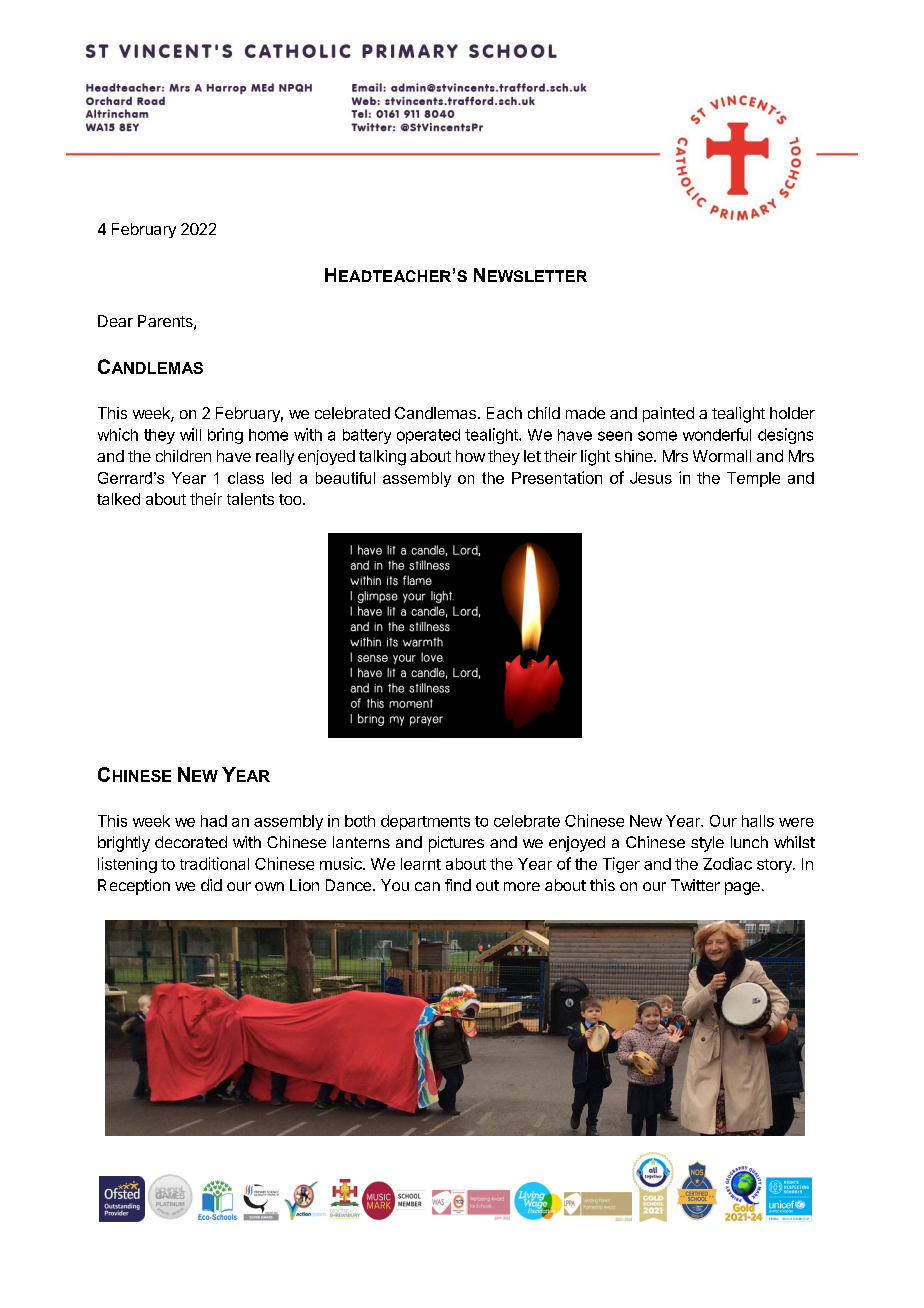 The height and width of the page is (1308, 924). Describe the element at coordinates (727, 863) in the page. I see `Zodiac` at that location.
